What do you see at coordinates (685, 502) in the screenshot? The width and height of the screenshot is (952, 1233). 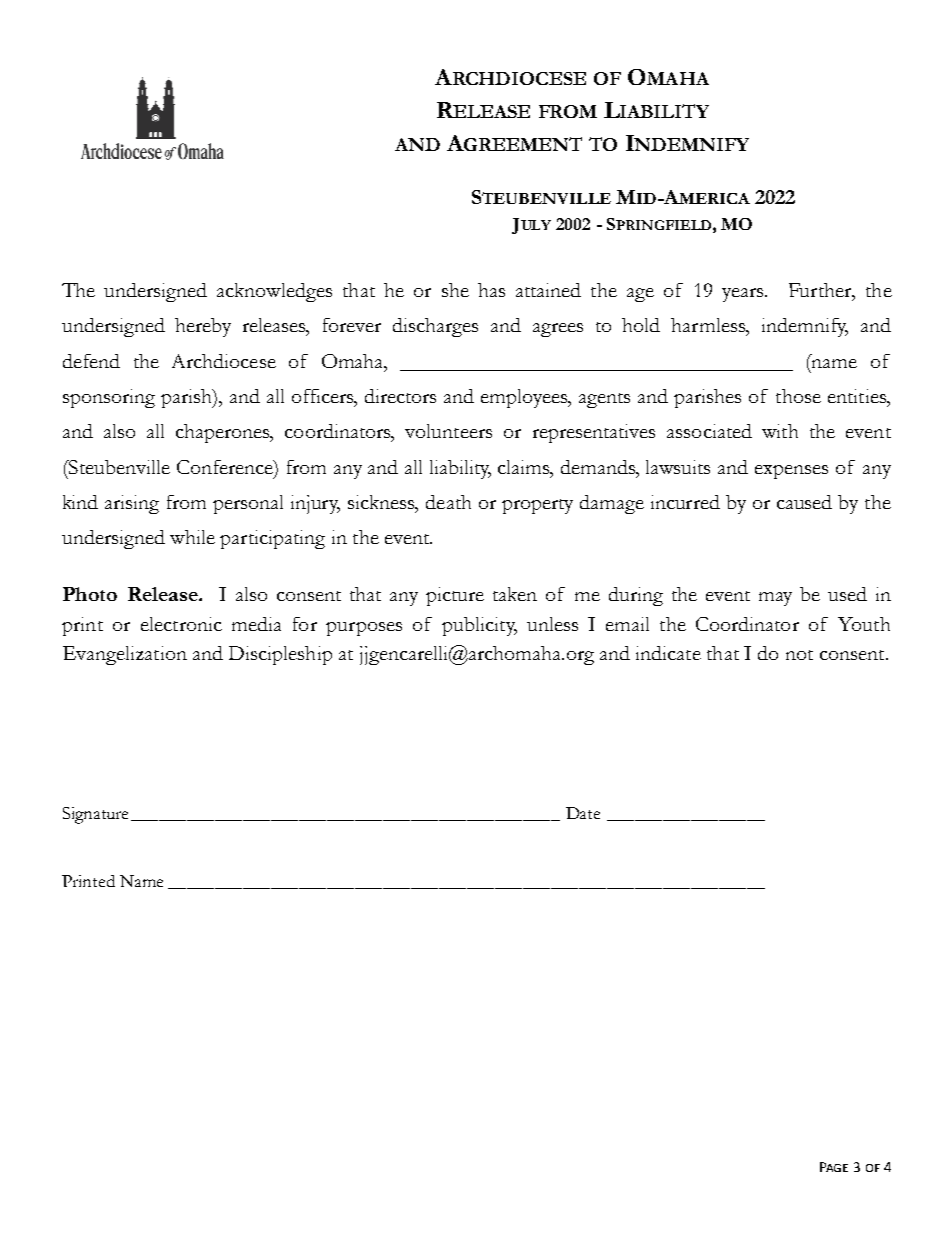 I see `incurred` at bounding box center [685, 502].
